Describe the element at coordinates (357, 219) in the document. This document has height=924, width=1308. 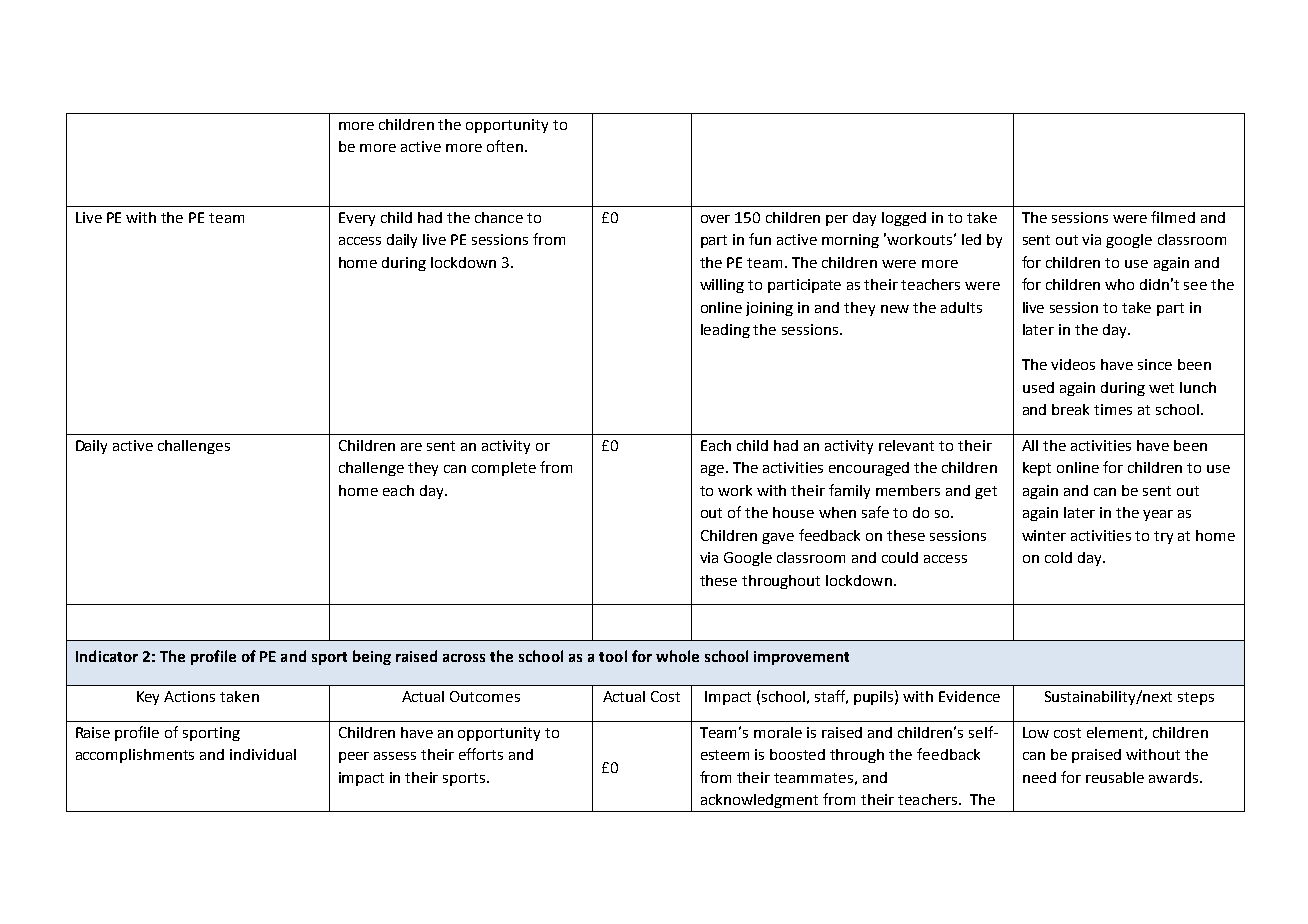
I see `Every` at that location.
